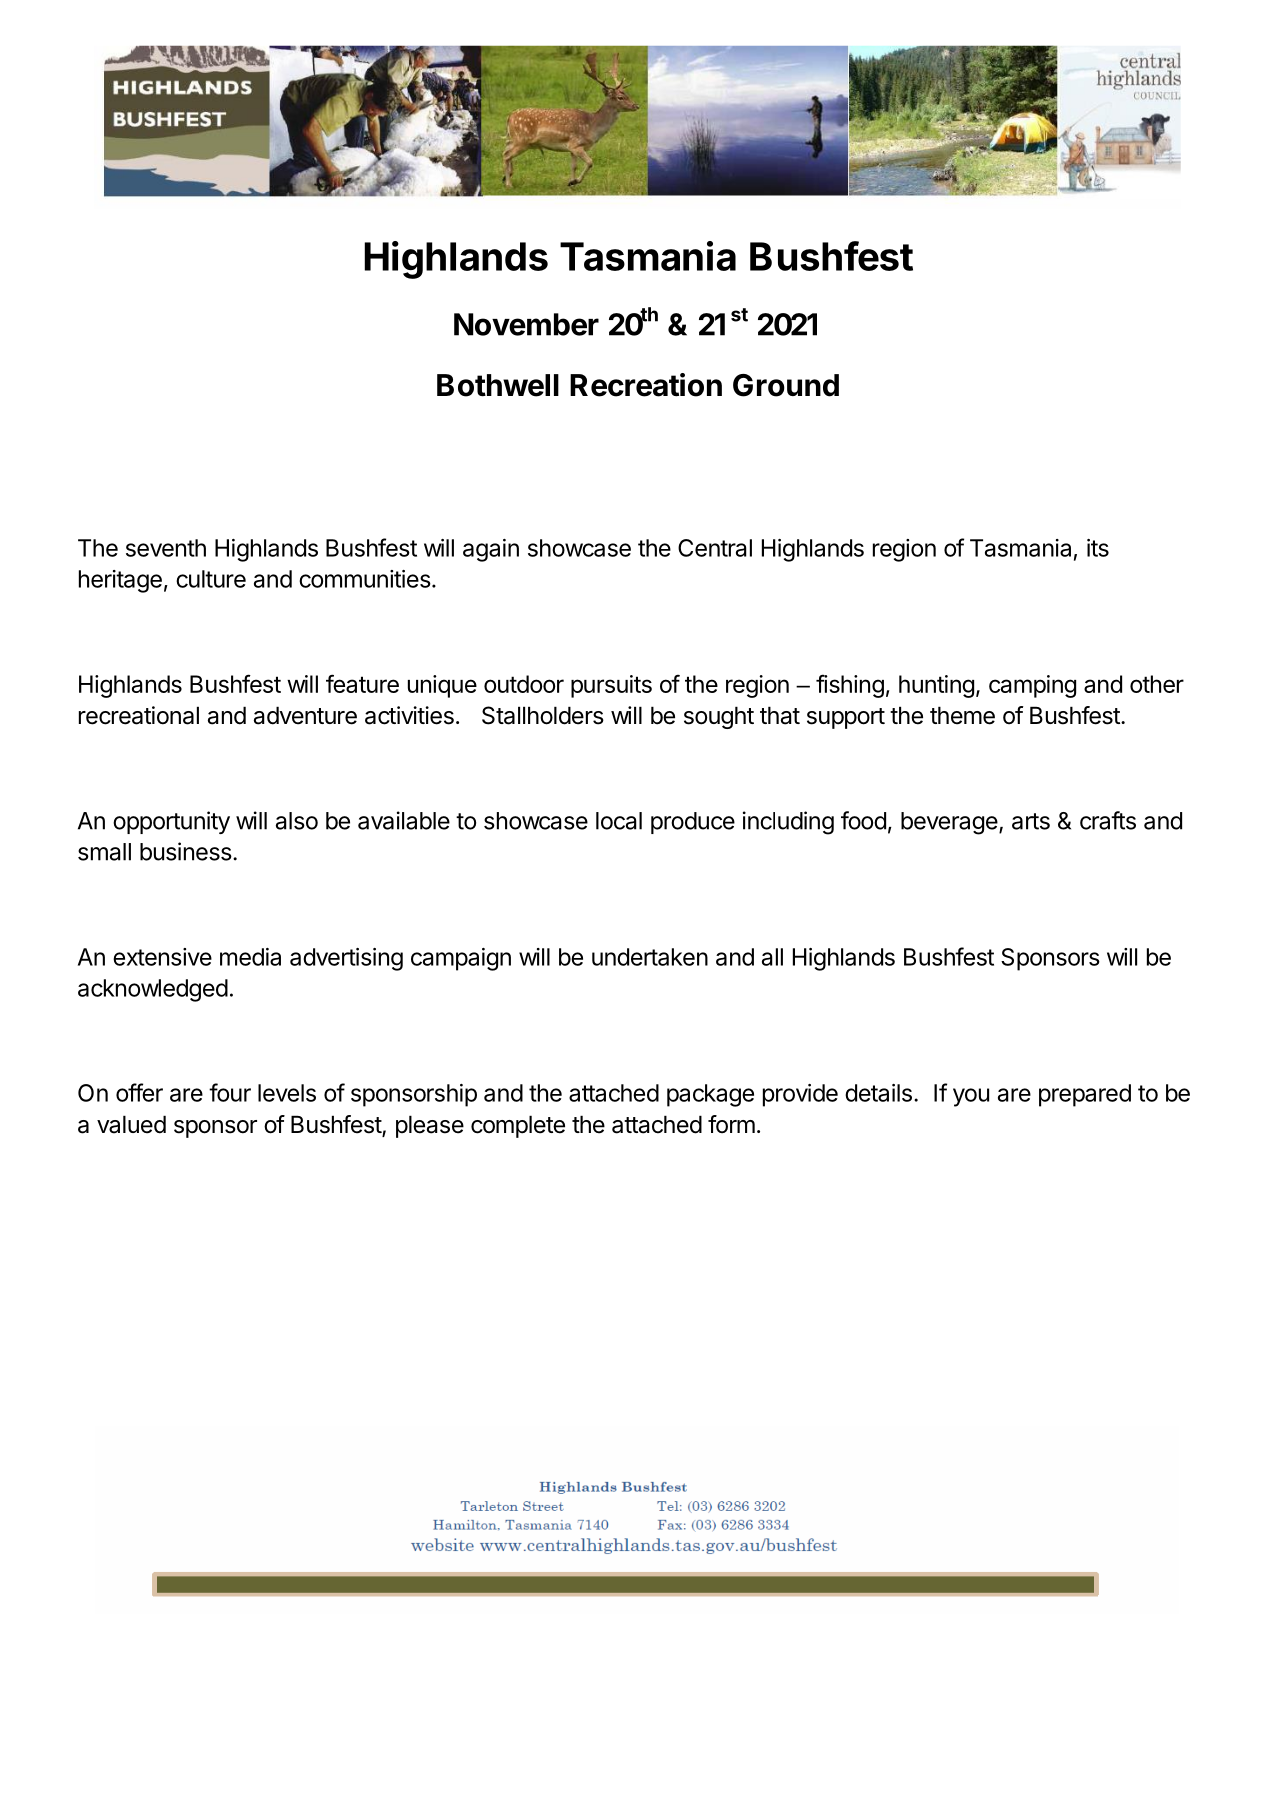 Image resolution: width=1275 pixels, height=1803 pixels. I want to click on local, so click(619, 821).
